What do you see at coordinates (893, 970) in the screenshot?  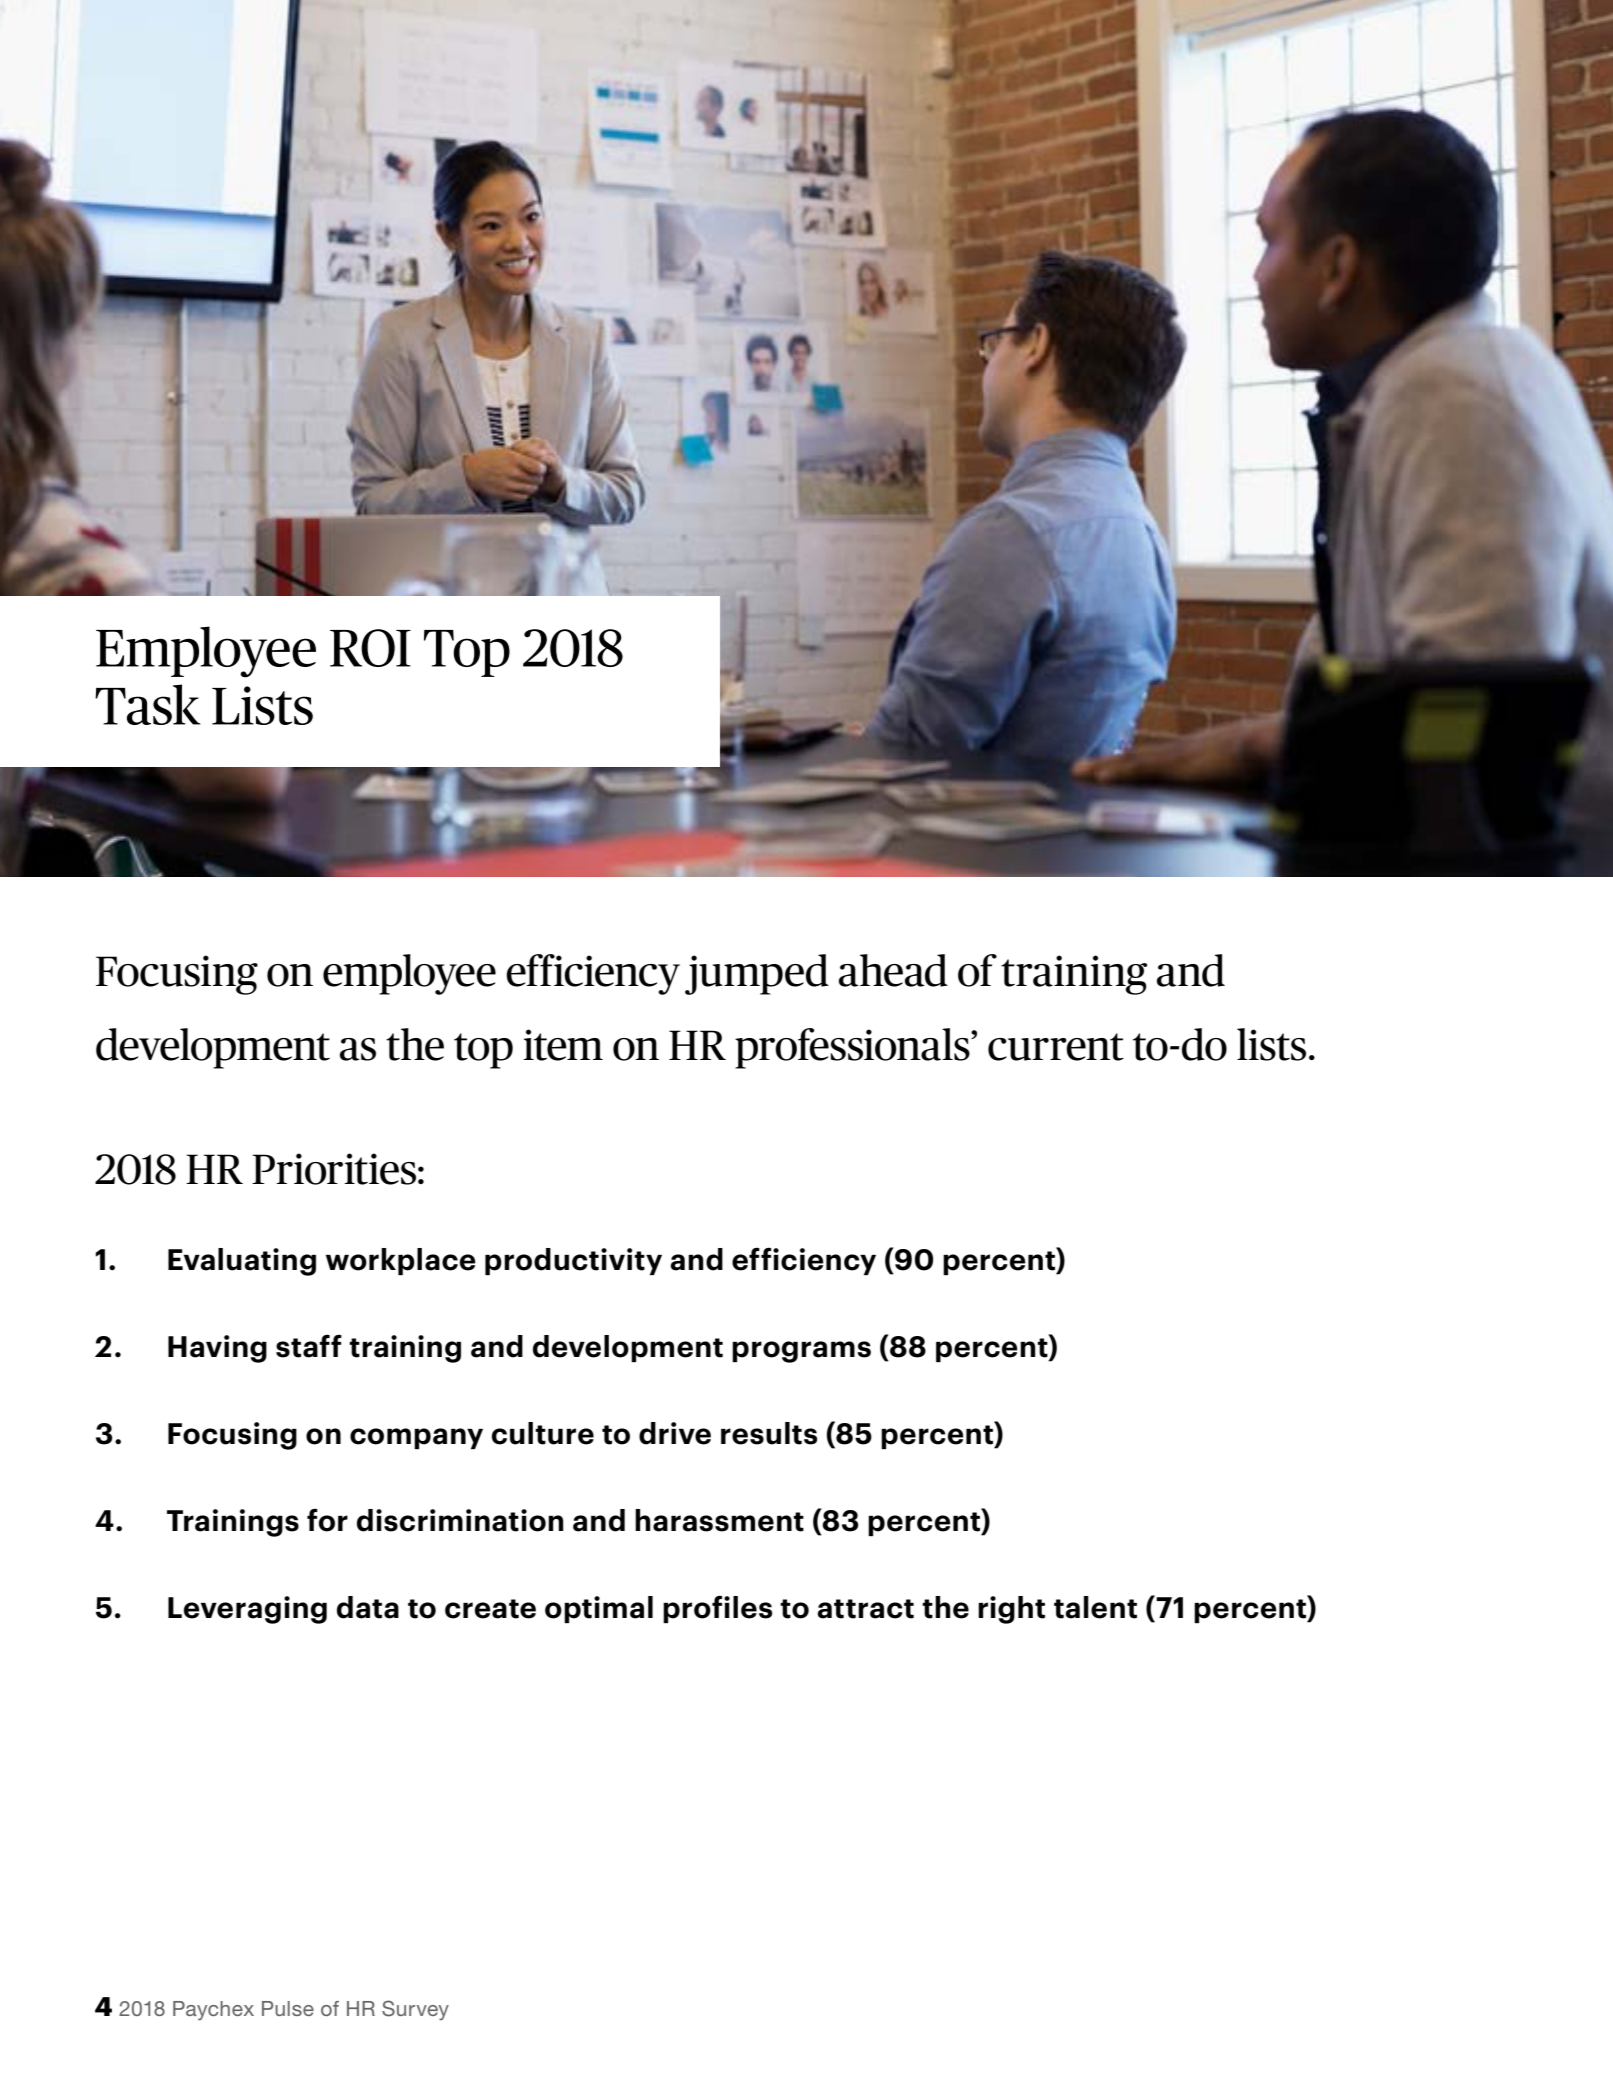 I see `ahead` at bounding box center [893, 970].
